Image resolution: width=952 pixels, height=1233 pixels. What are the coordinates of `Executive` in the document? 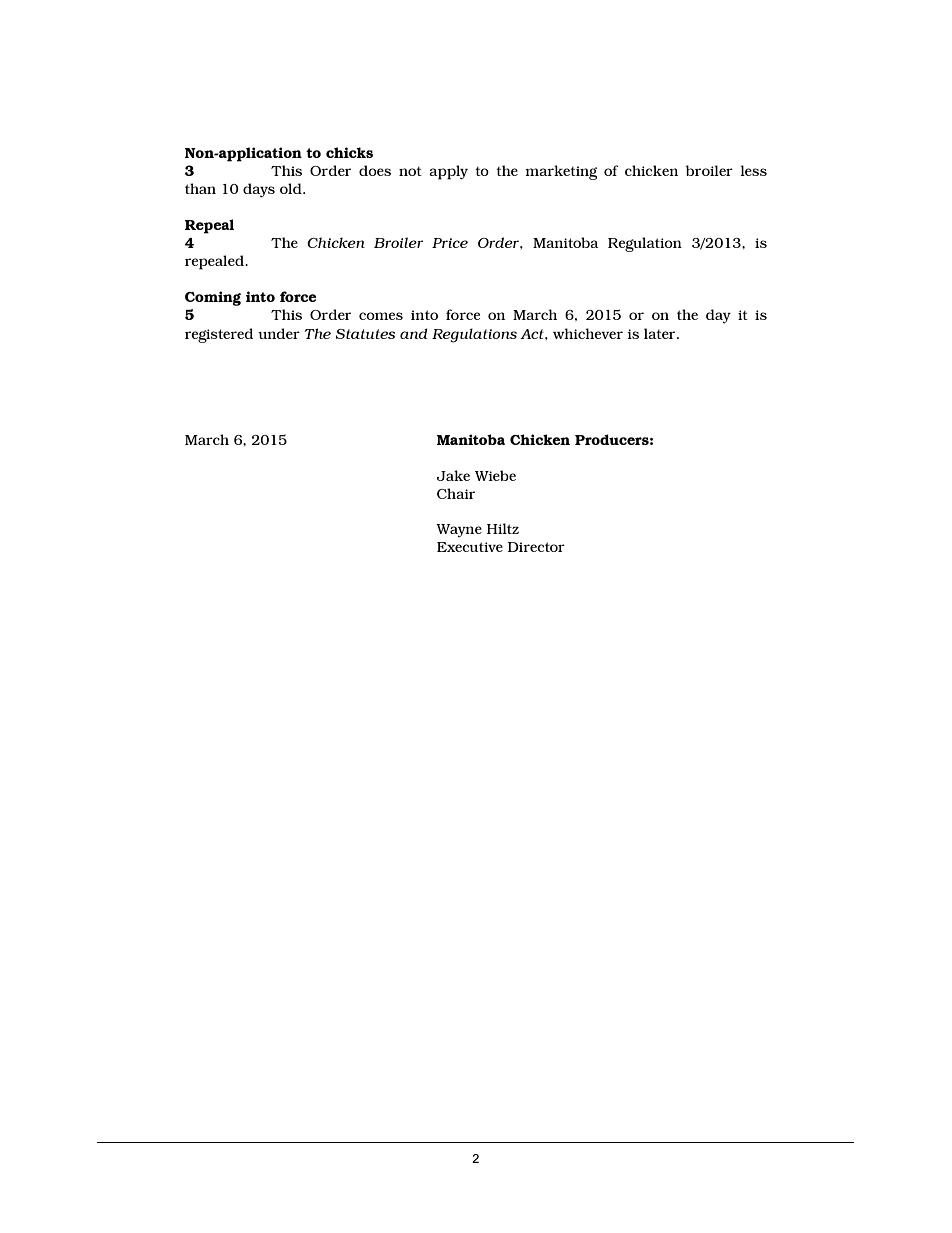 It's located at (470, 547).
